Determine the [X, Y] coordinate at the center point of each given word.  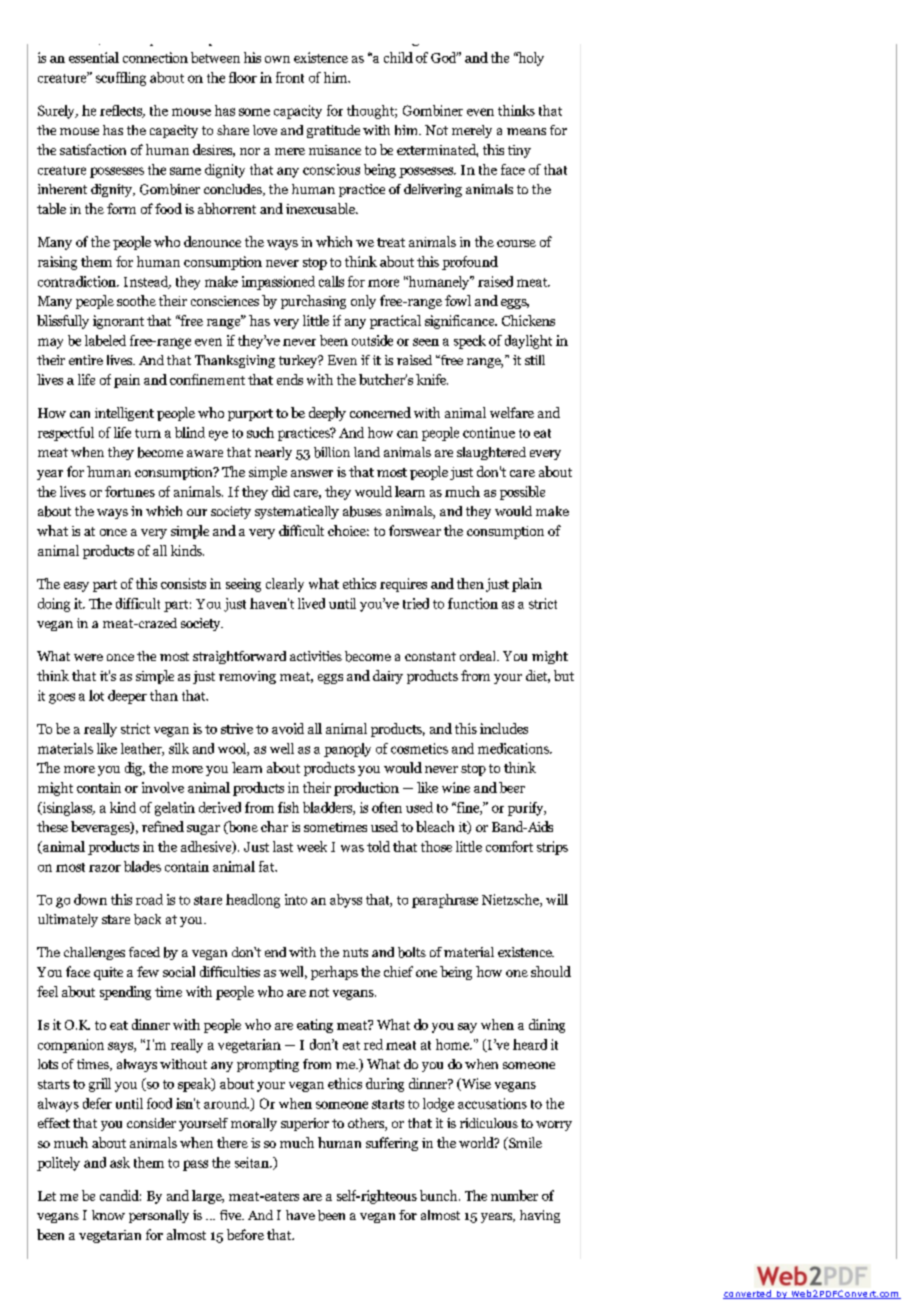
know [108, 1215]
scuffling [121, 79]
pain [127, 381]
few [148, 971]
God [444, 57]
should [551, 971]
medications [514, 748]
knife [432, 379]
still [535, 360]
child [398, 57]
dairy [388, 677]
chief [398, 971]
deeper [127, 697]
